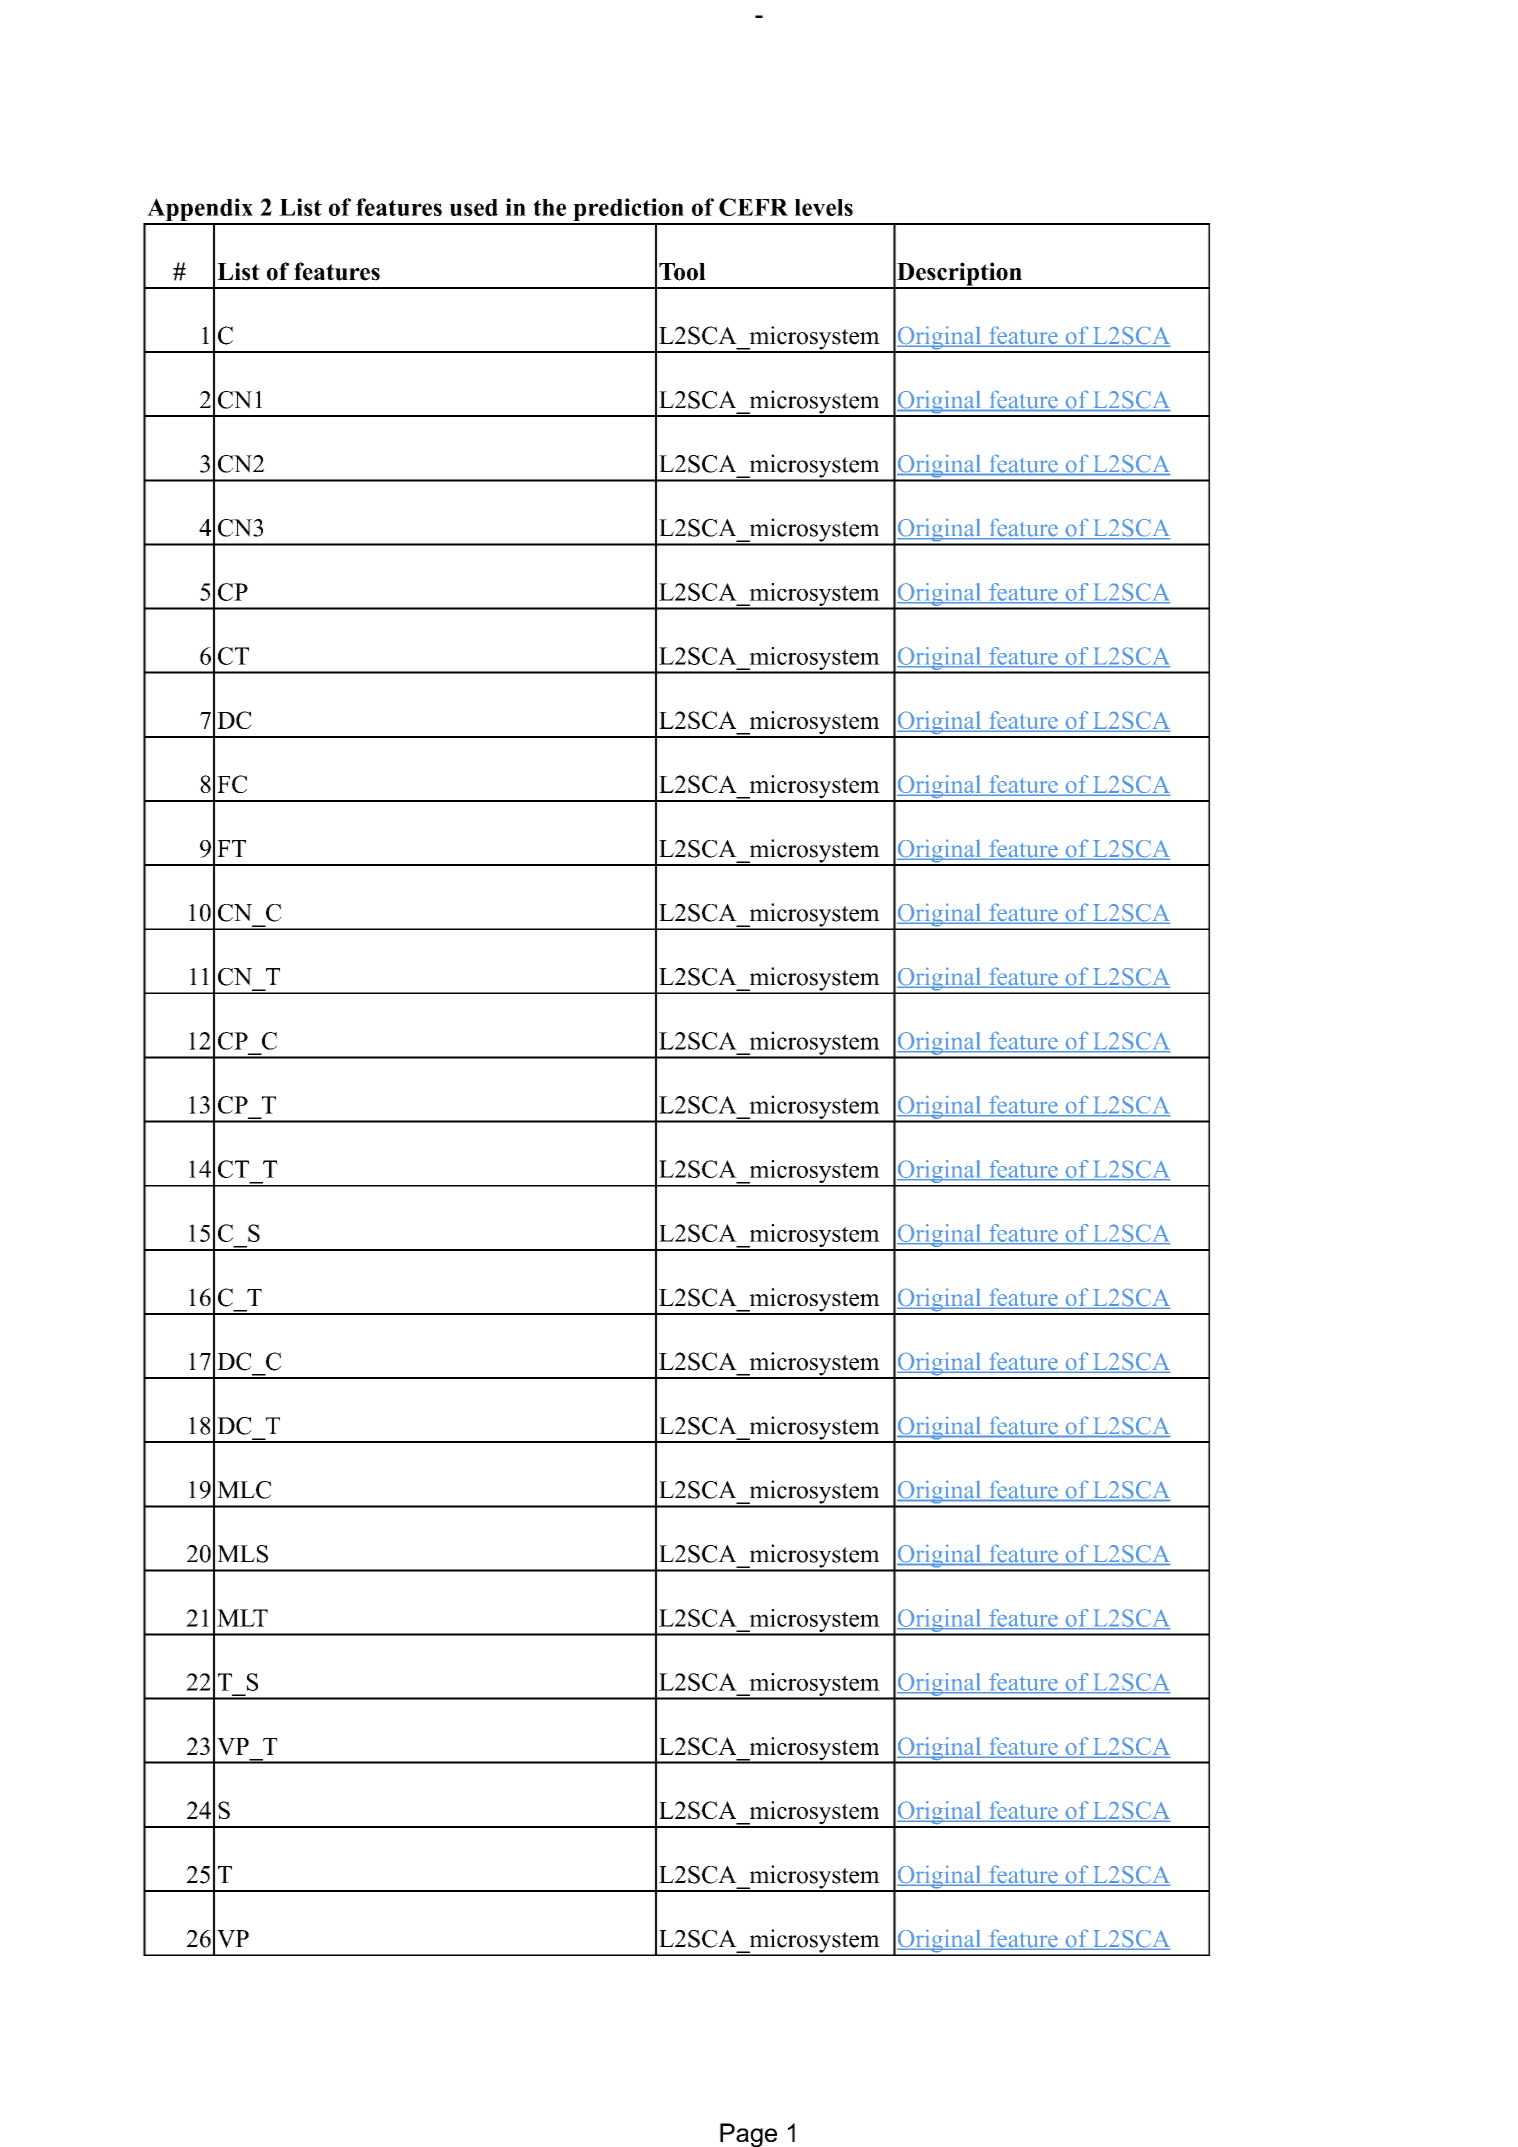 The width and height of the page is (1518, 2147). Describe the element at coordinates (682, 272) in the page. I see `Tool` at that location.
